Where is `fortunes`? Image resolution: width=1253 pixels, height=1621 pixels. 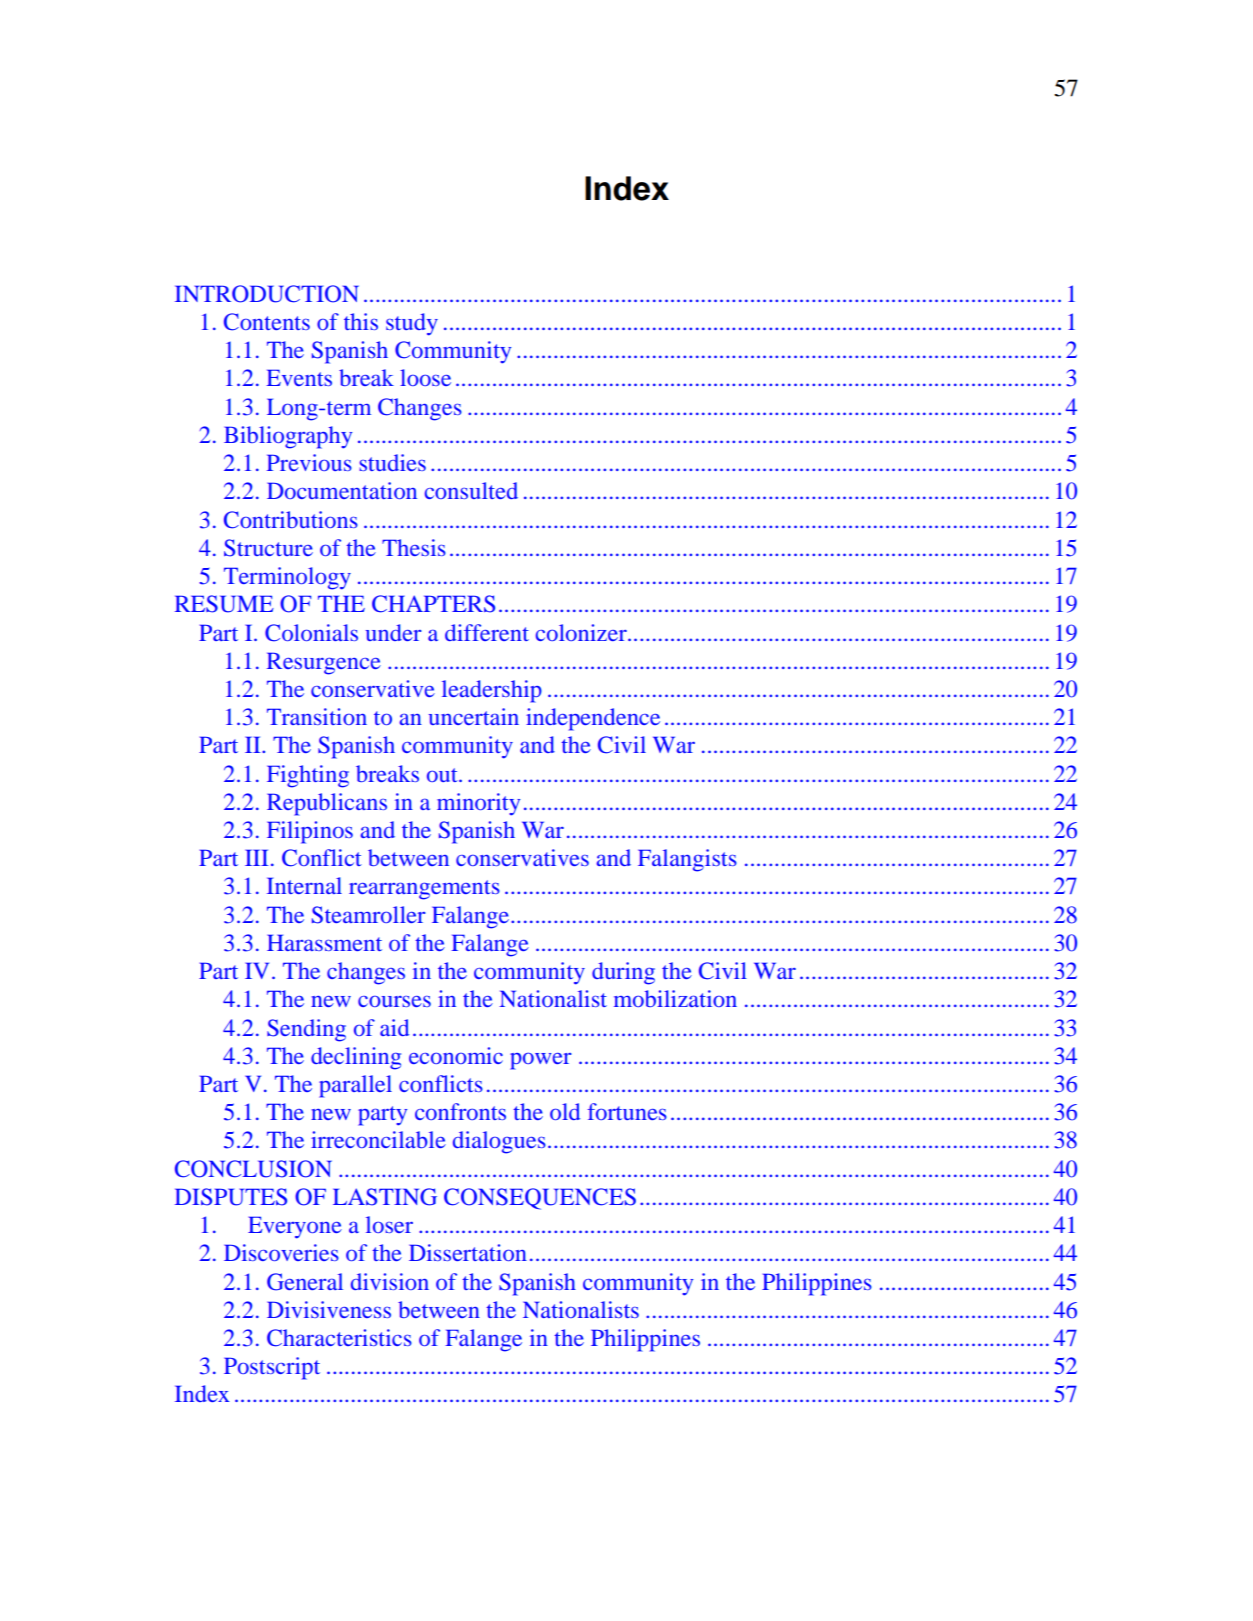 fortunes is located at coordinates (627, 1111).
